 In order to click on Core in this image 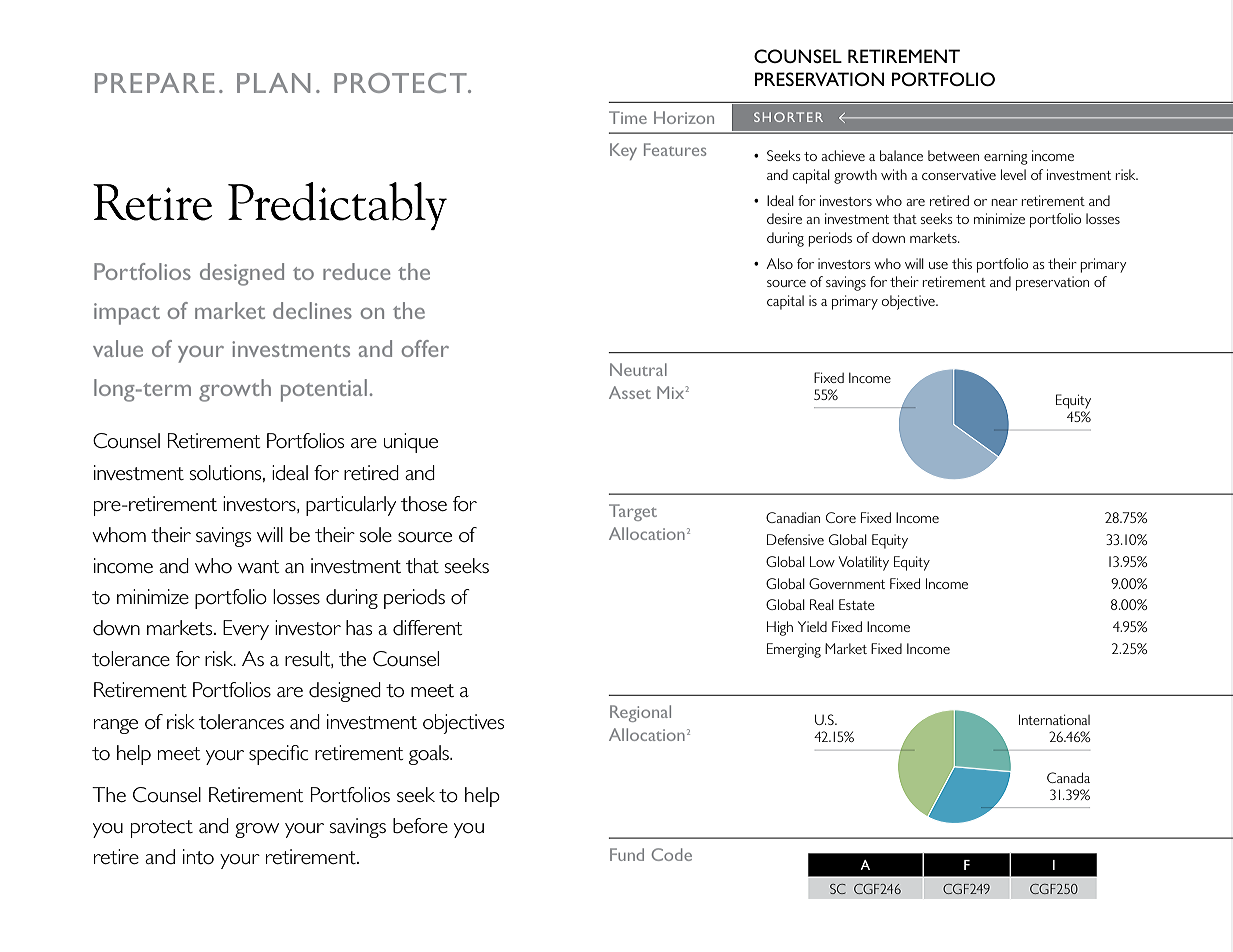, I will do `click(841, 517)`.
